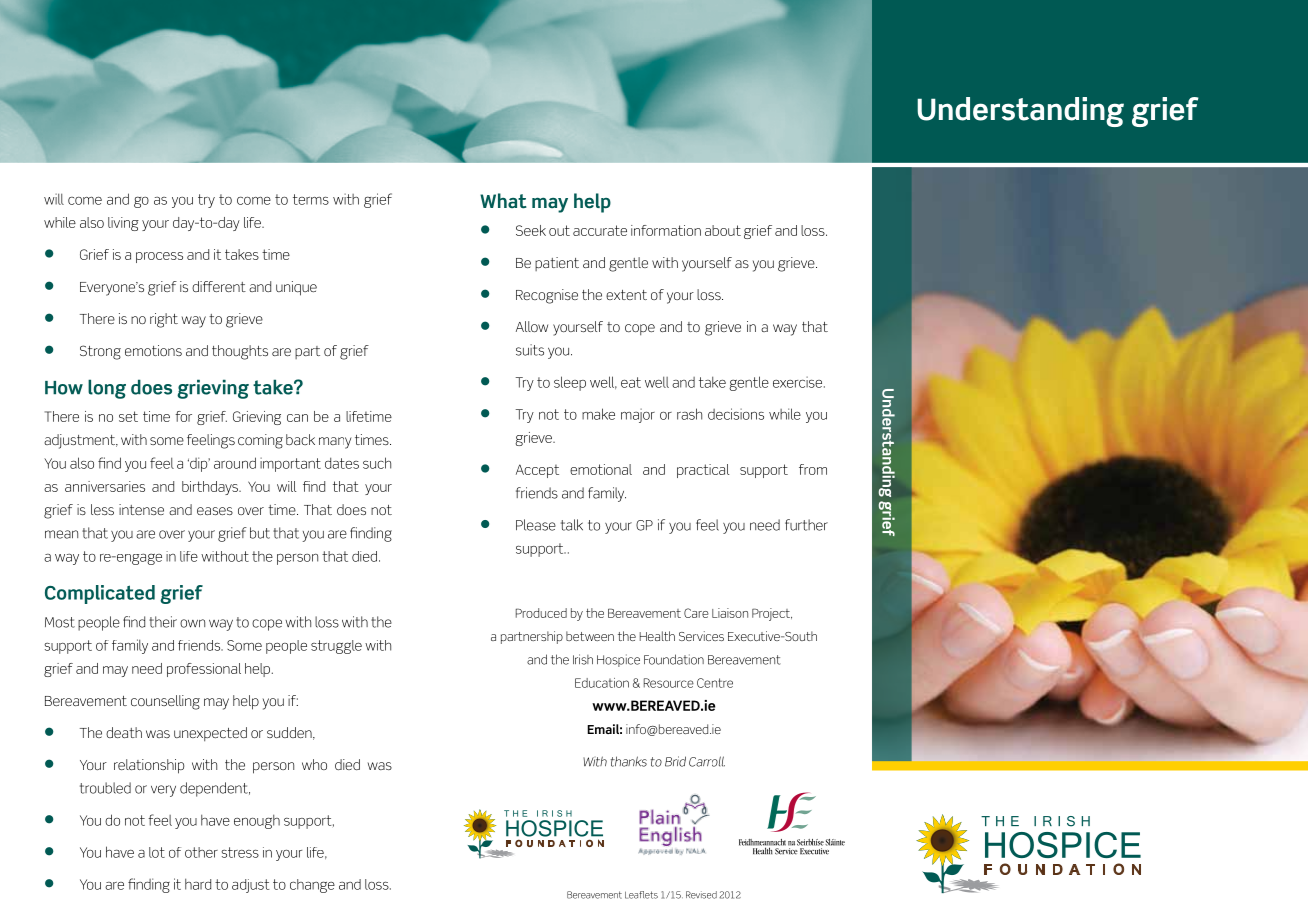  What do you see at coordinates (105, 486) in the image?
I see `anniversaries` at bounding box center [105, 486].
